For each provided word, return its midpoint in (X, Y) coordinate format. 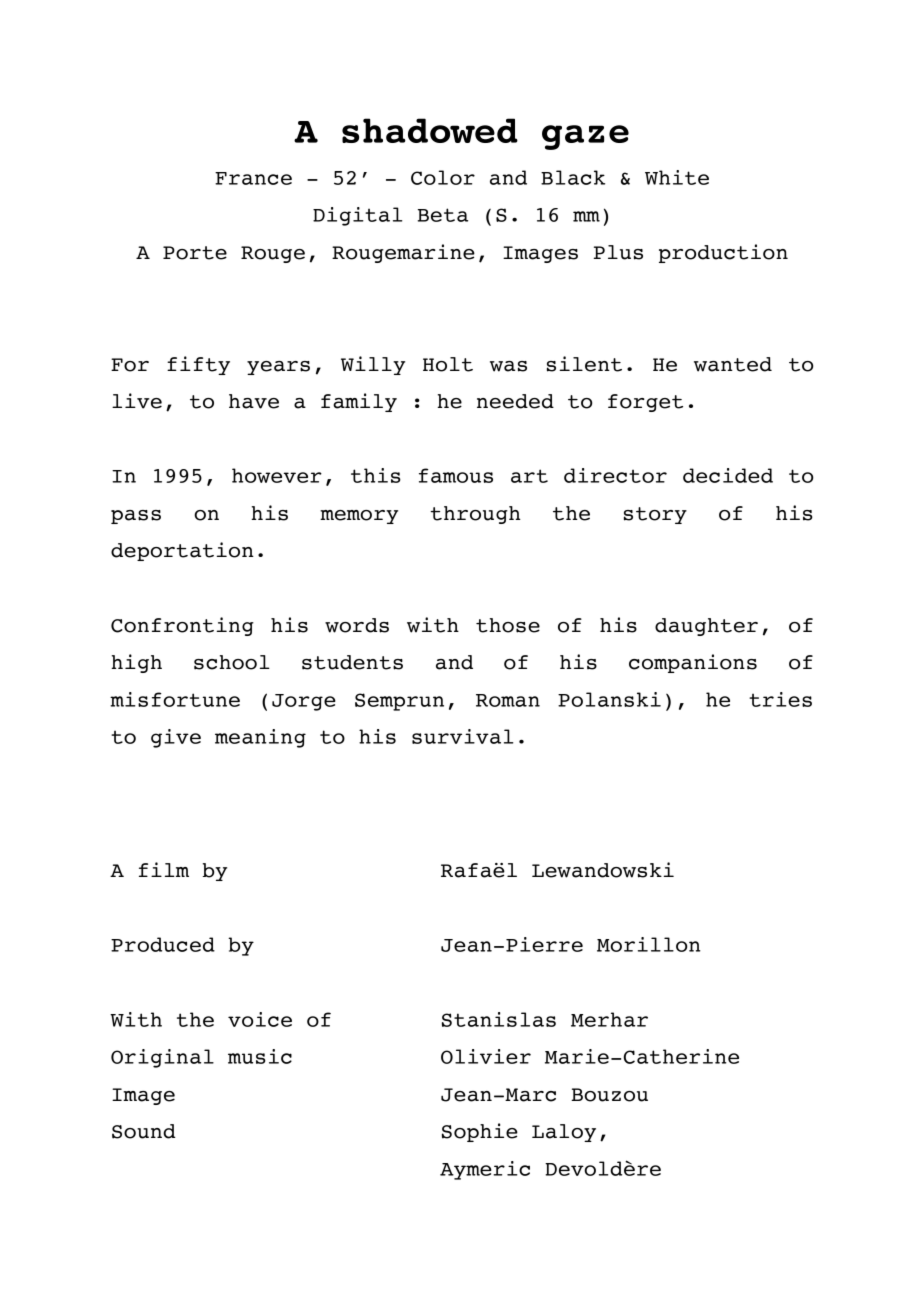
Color (443, 177)
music (260, 1056)
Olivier (486, 1056)
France (253, 178)
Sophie (480, 1132)
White (677, 177)
